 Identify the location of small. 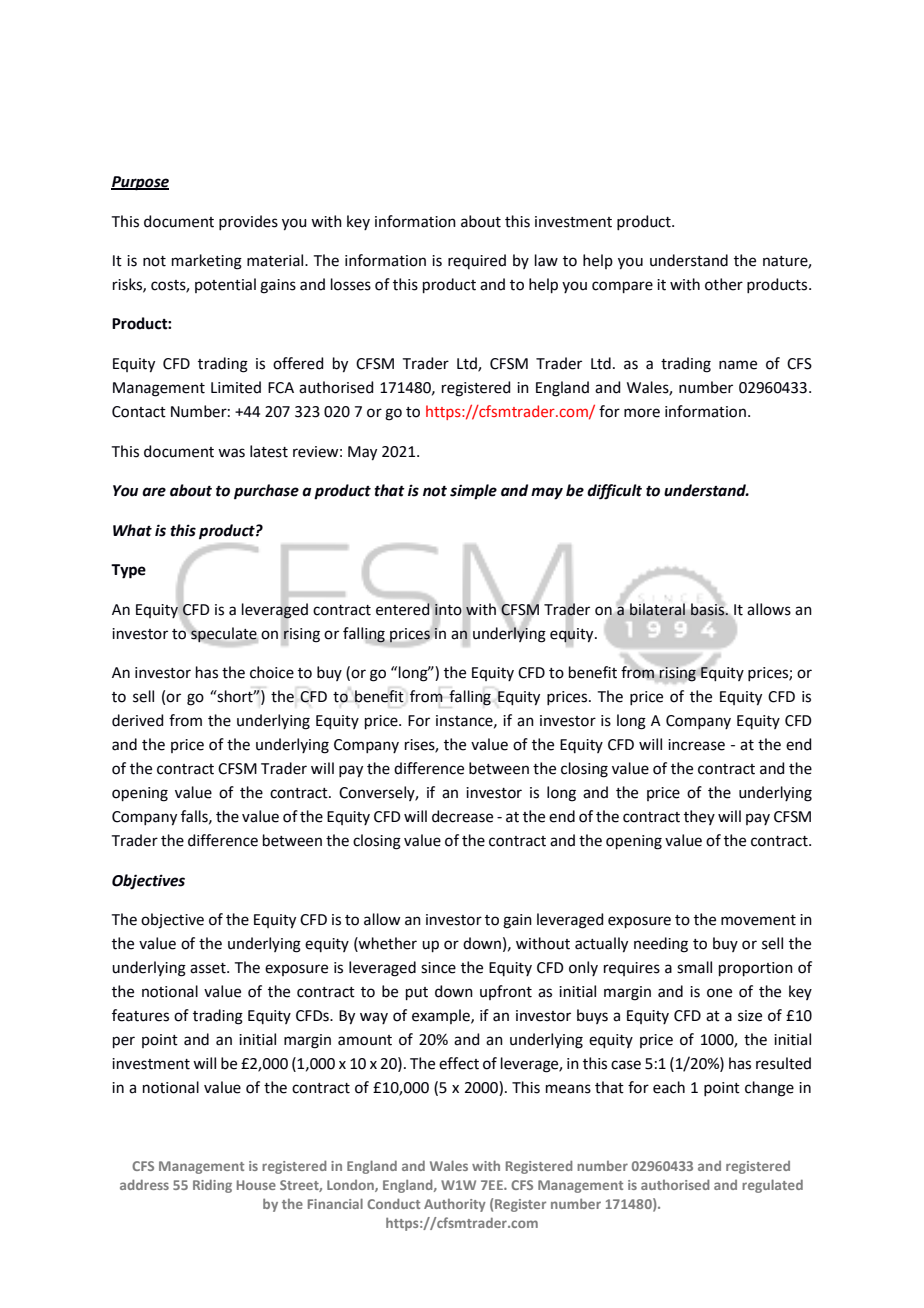
(694, 967).
